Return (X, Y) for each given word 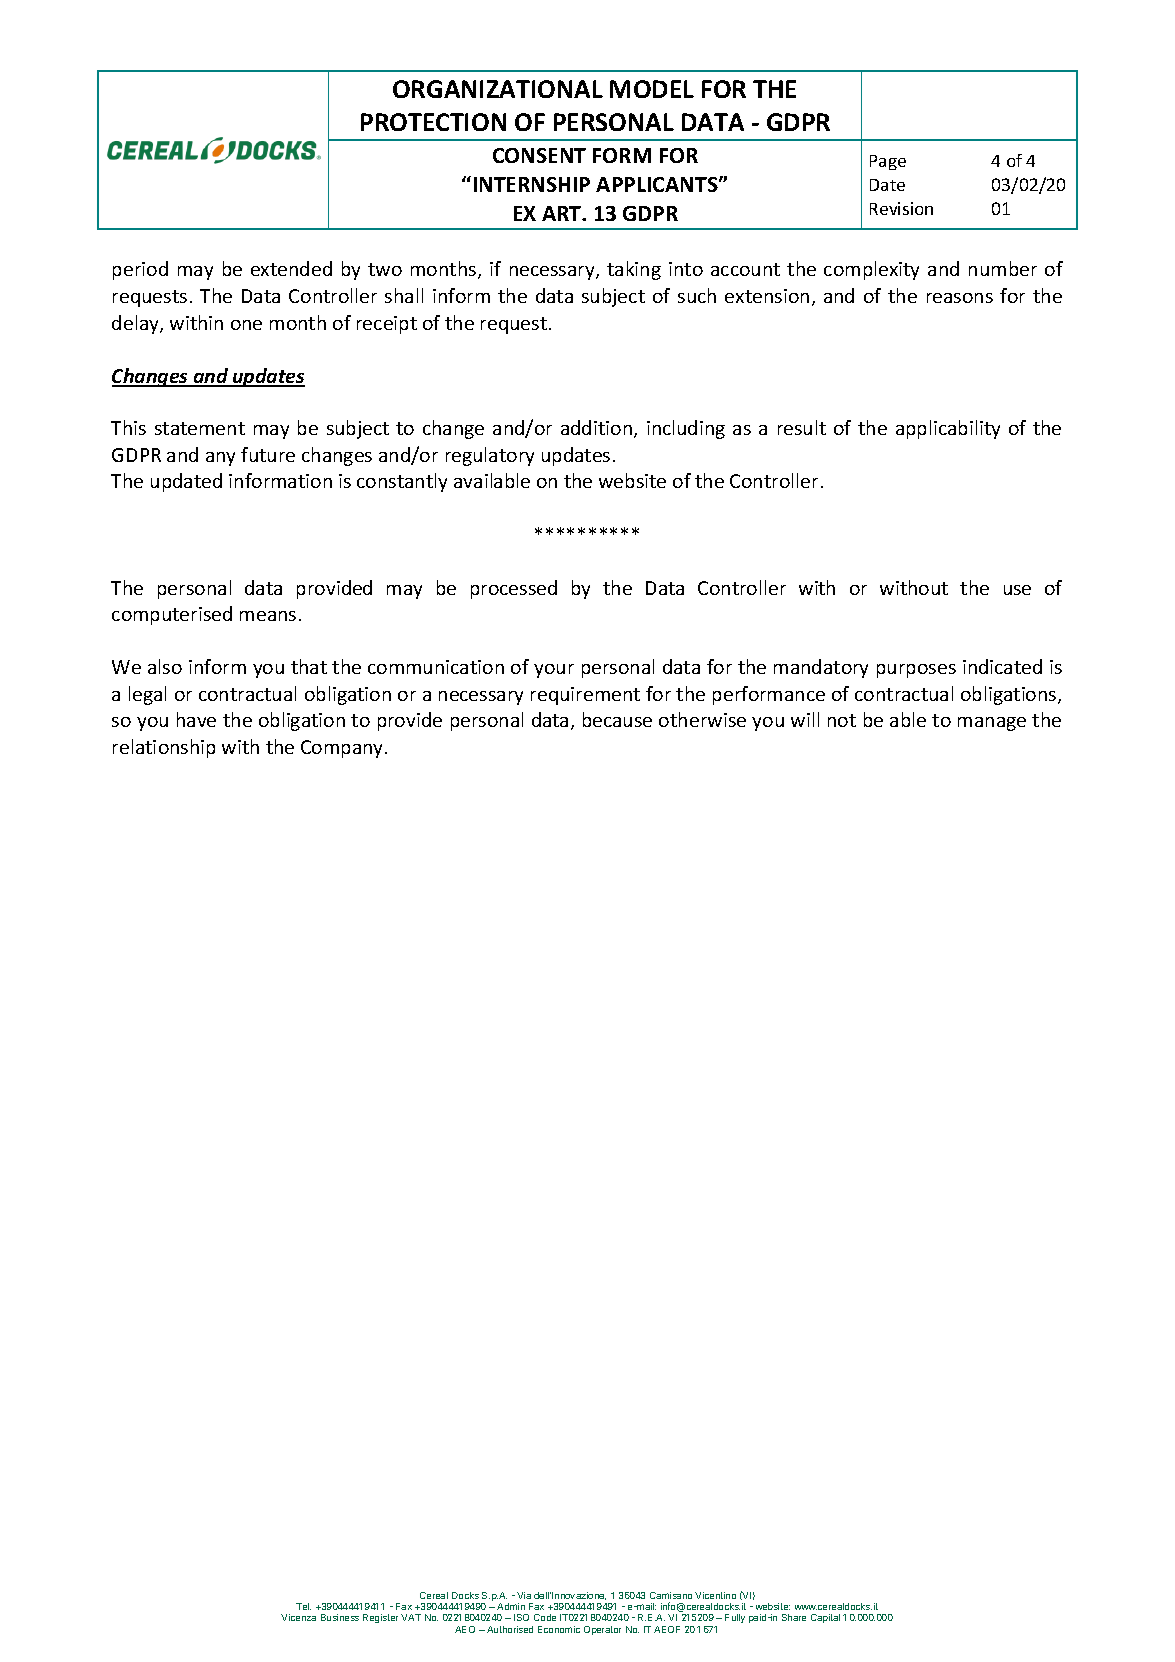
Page (888, 162)
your (554, 671)
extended (291, 268)
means (268, 616)
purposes (916, 671)
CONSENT (539, 155)
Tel (303, 1606)
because (617, 719)
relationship (164, 748)
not (842, 720)
